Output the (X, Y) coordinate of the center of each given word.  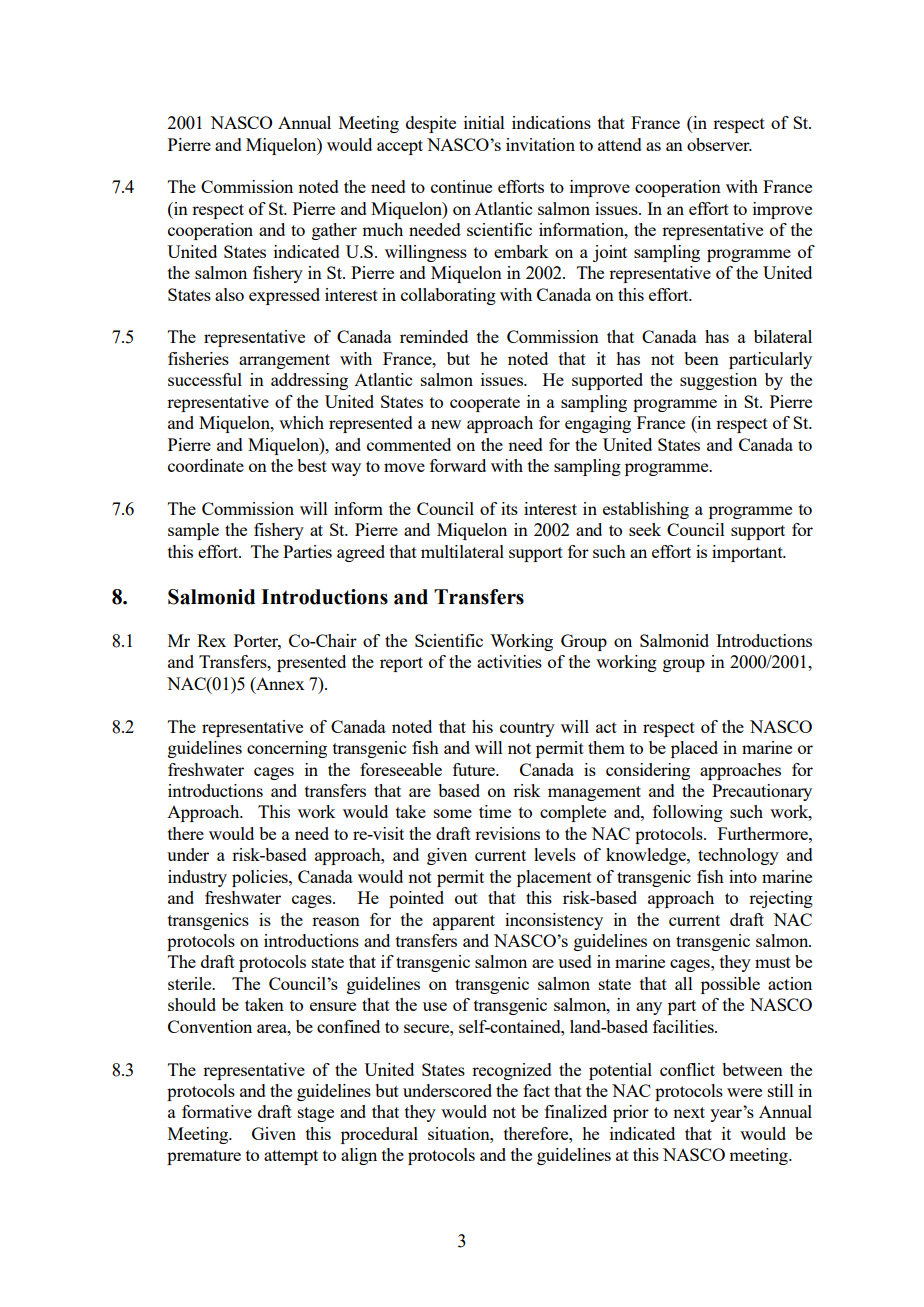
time (495, 811)
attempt (291, 1157)
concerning (287, 749)
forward (458, 465)
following (688, 813)
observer (719, 144)
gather (334, 231)
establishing (646, 510)
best (312, 465)
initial (484, 122)
